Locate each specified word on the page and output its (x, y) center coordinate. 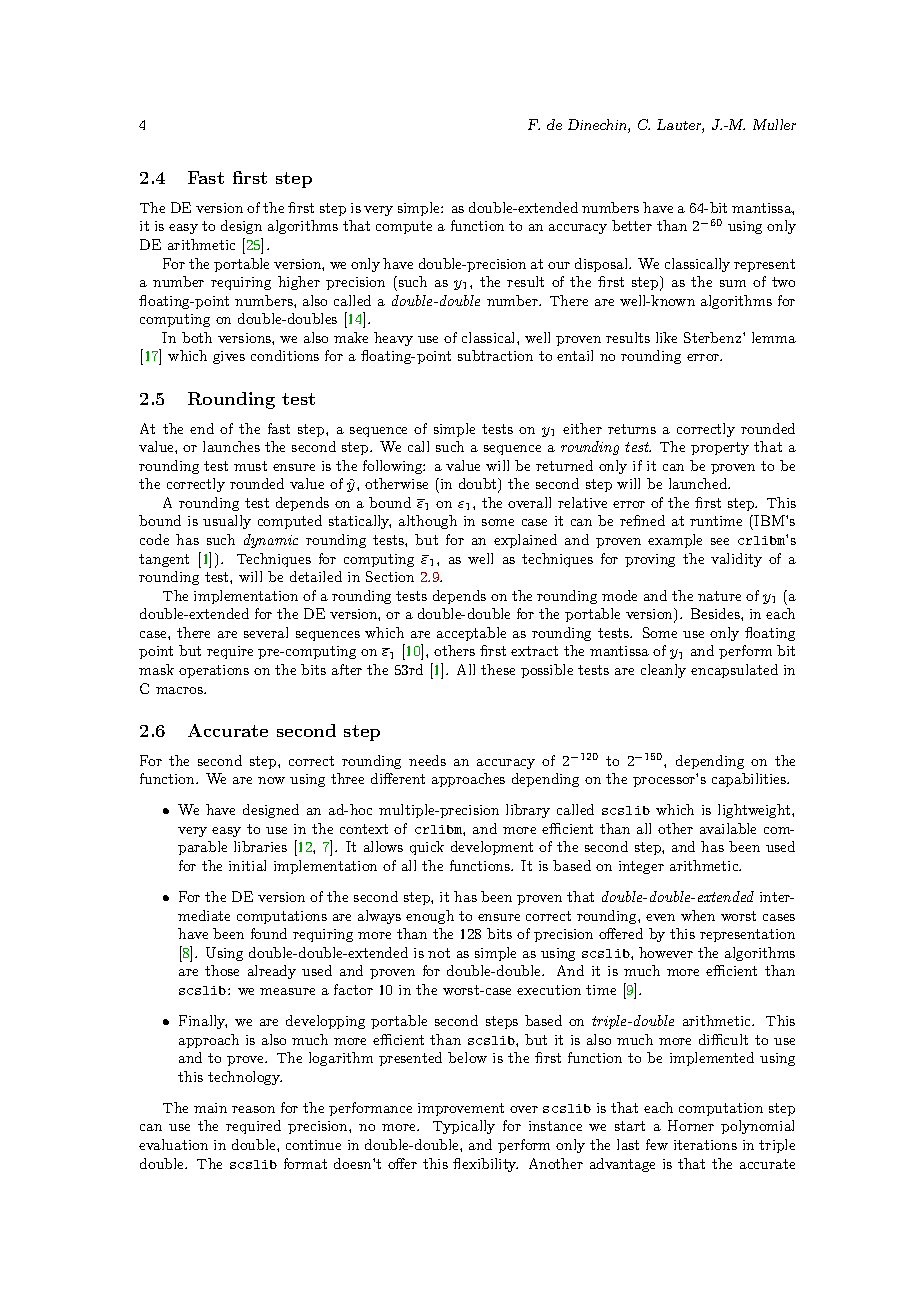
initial (247, 865)
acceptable (471, 634)
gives (229, 357)
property (720, 448)
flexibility (485, 1165)
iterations (705, 1145)
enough (430, 917)
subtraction (495, 355)
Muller (774, 124)
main (210, 1108)
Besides (716, 613)
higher (299, 283)
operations (214, 671)
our (559, 265)
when (698, 915)
